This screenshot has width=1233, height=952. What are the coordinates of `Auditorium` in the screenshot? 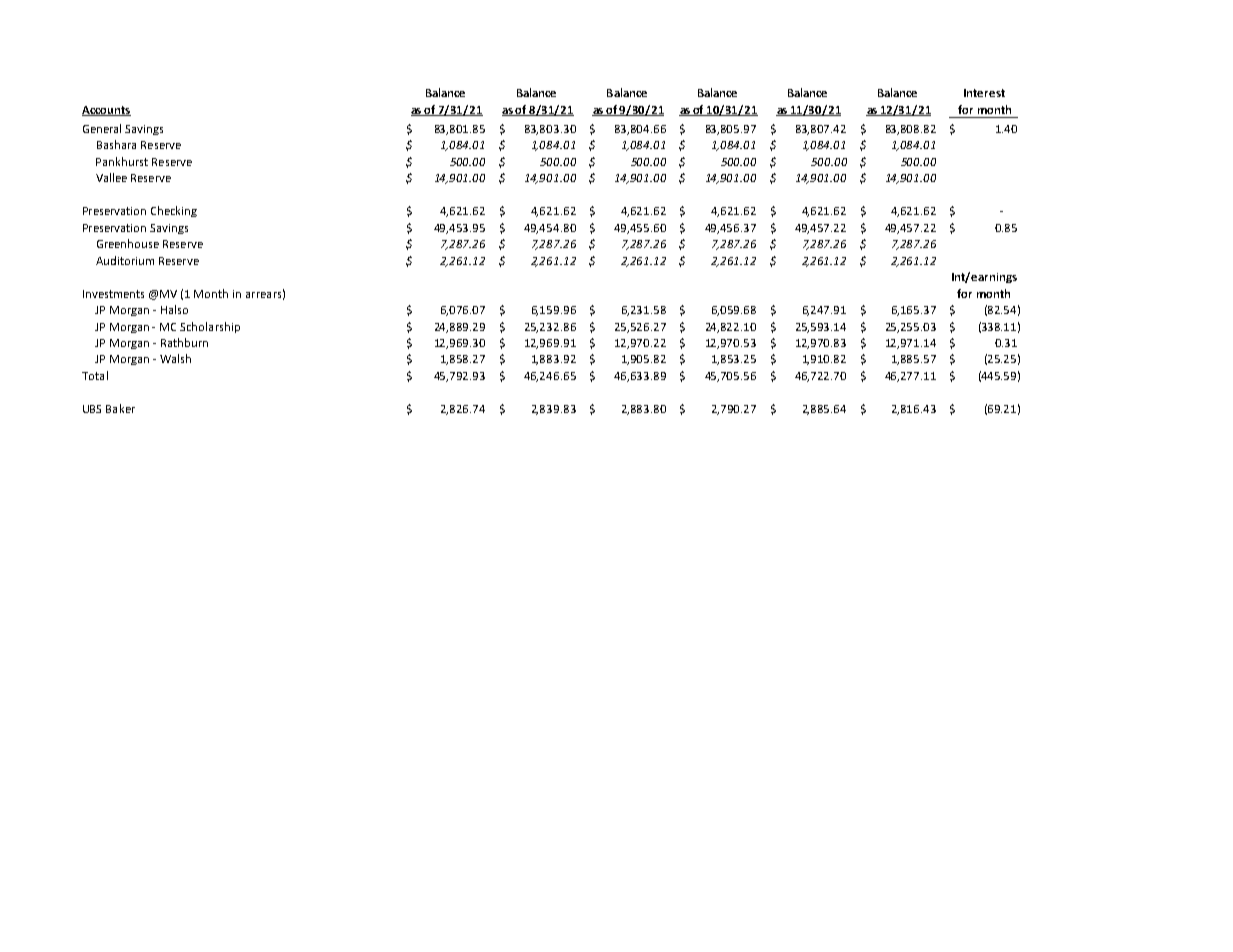 It's located at (125, 260).
